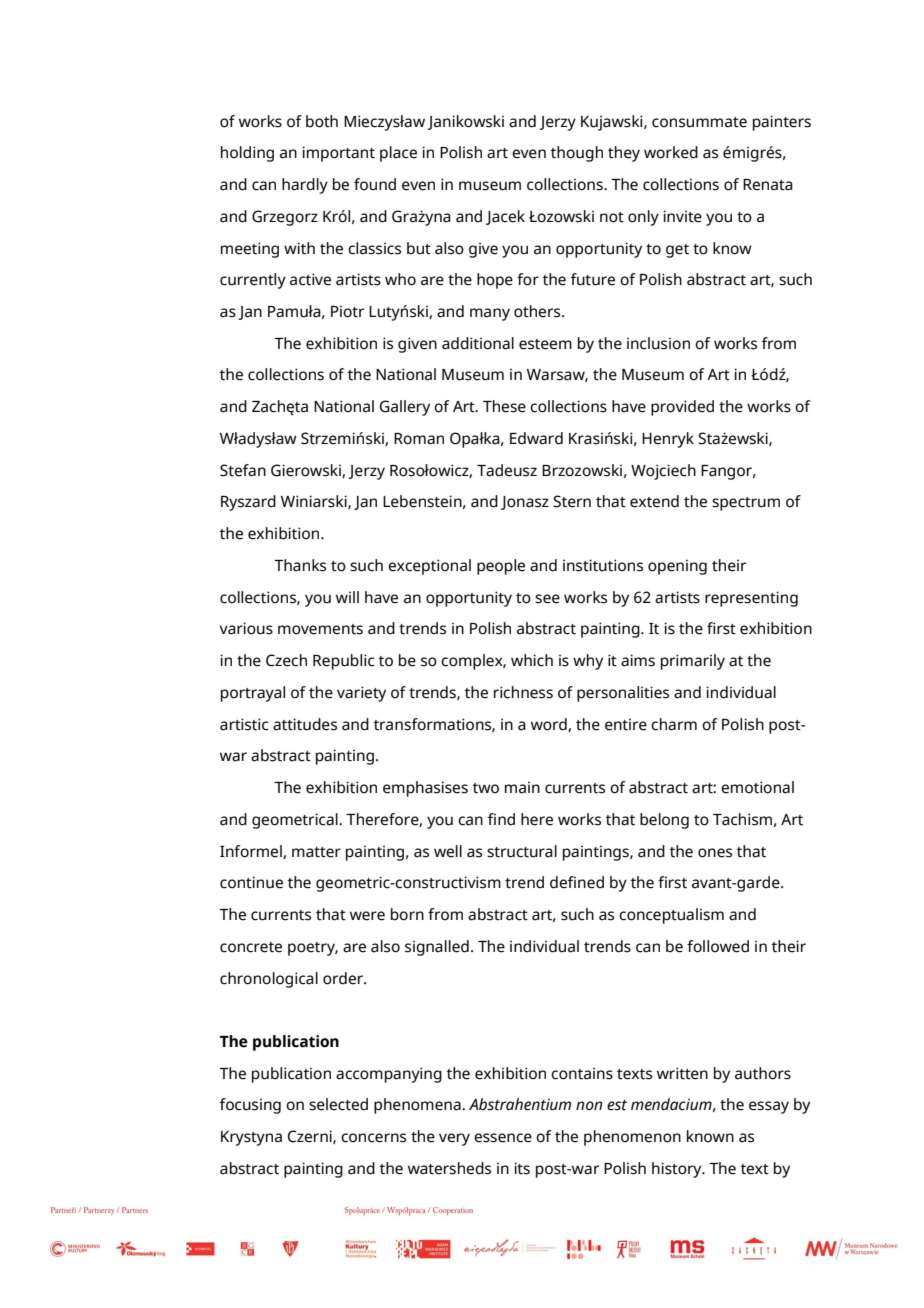  Describe the element at coordinates (503, 1138) in the screenshot. I see `essence` at that location.
